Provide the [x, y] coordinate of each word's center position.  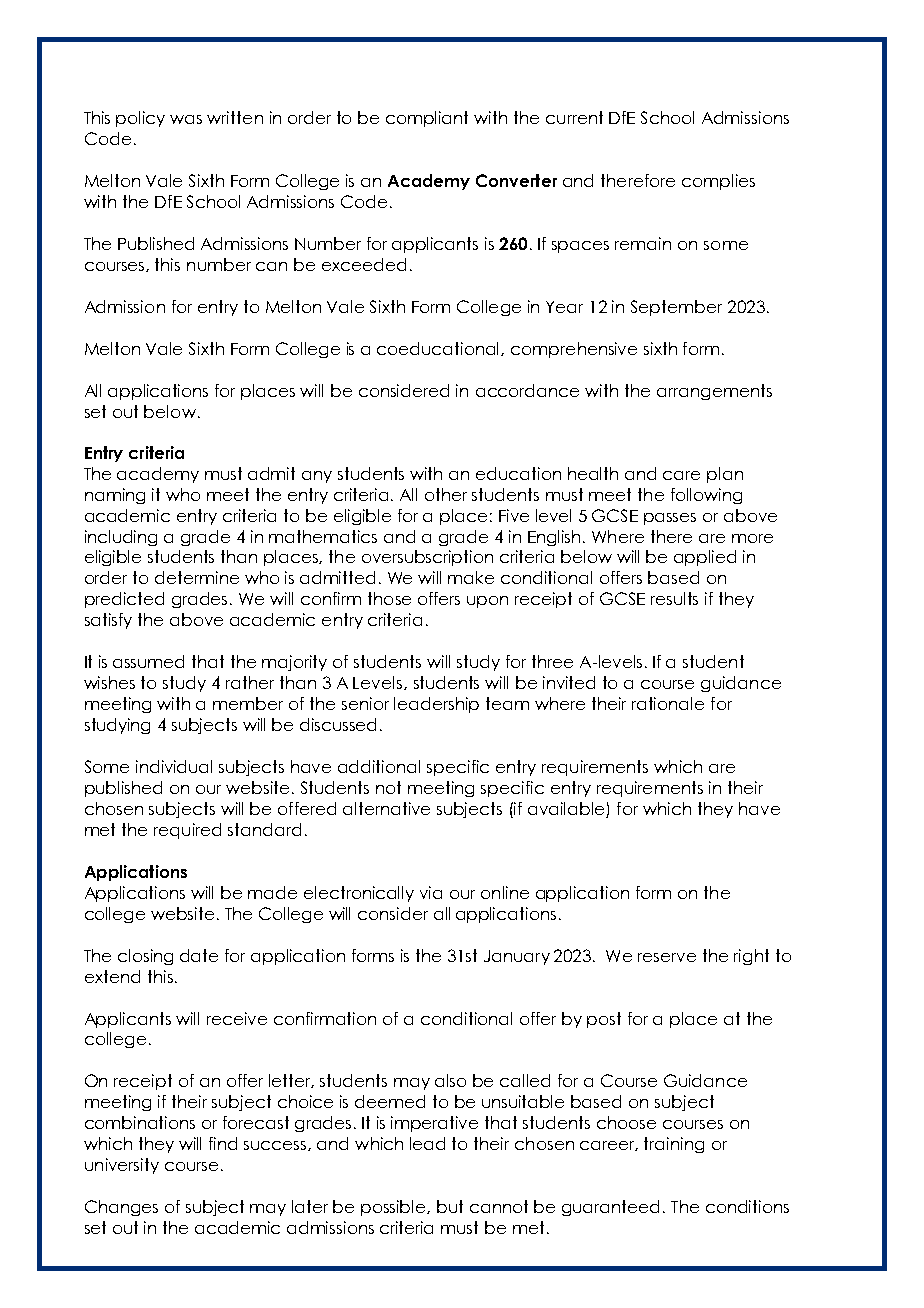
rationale [668, 703]
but [450, 1206]
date [199, 955]
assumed [148, 661]
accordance [527, 390]
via [431, 892]
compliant [427, 119]
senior [365, 703]
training [674, 1145]
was [186, 119]
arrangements [714, 392]
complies [718, 182]
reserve [667, 957]
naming [115, 496]
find [223, 1143]
